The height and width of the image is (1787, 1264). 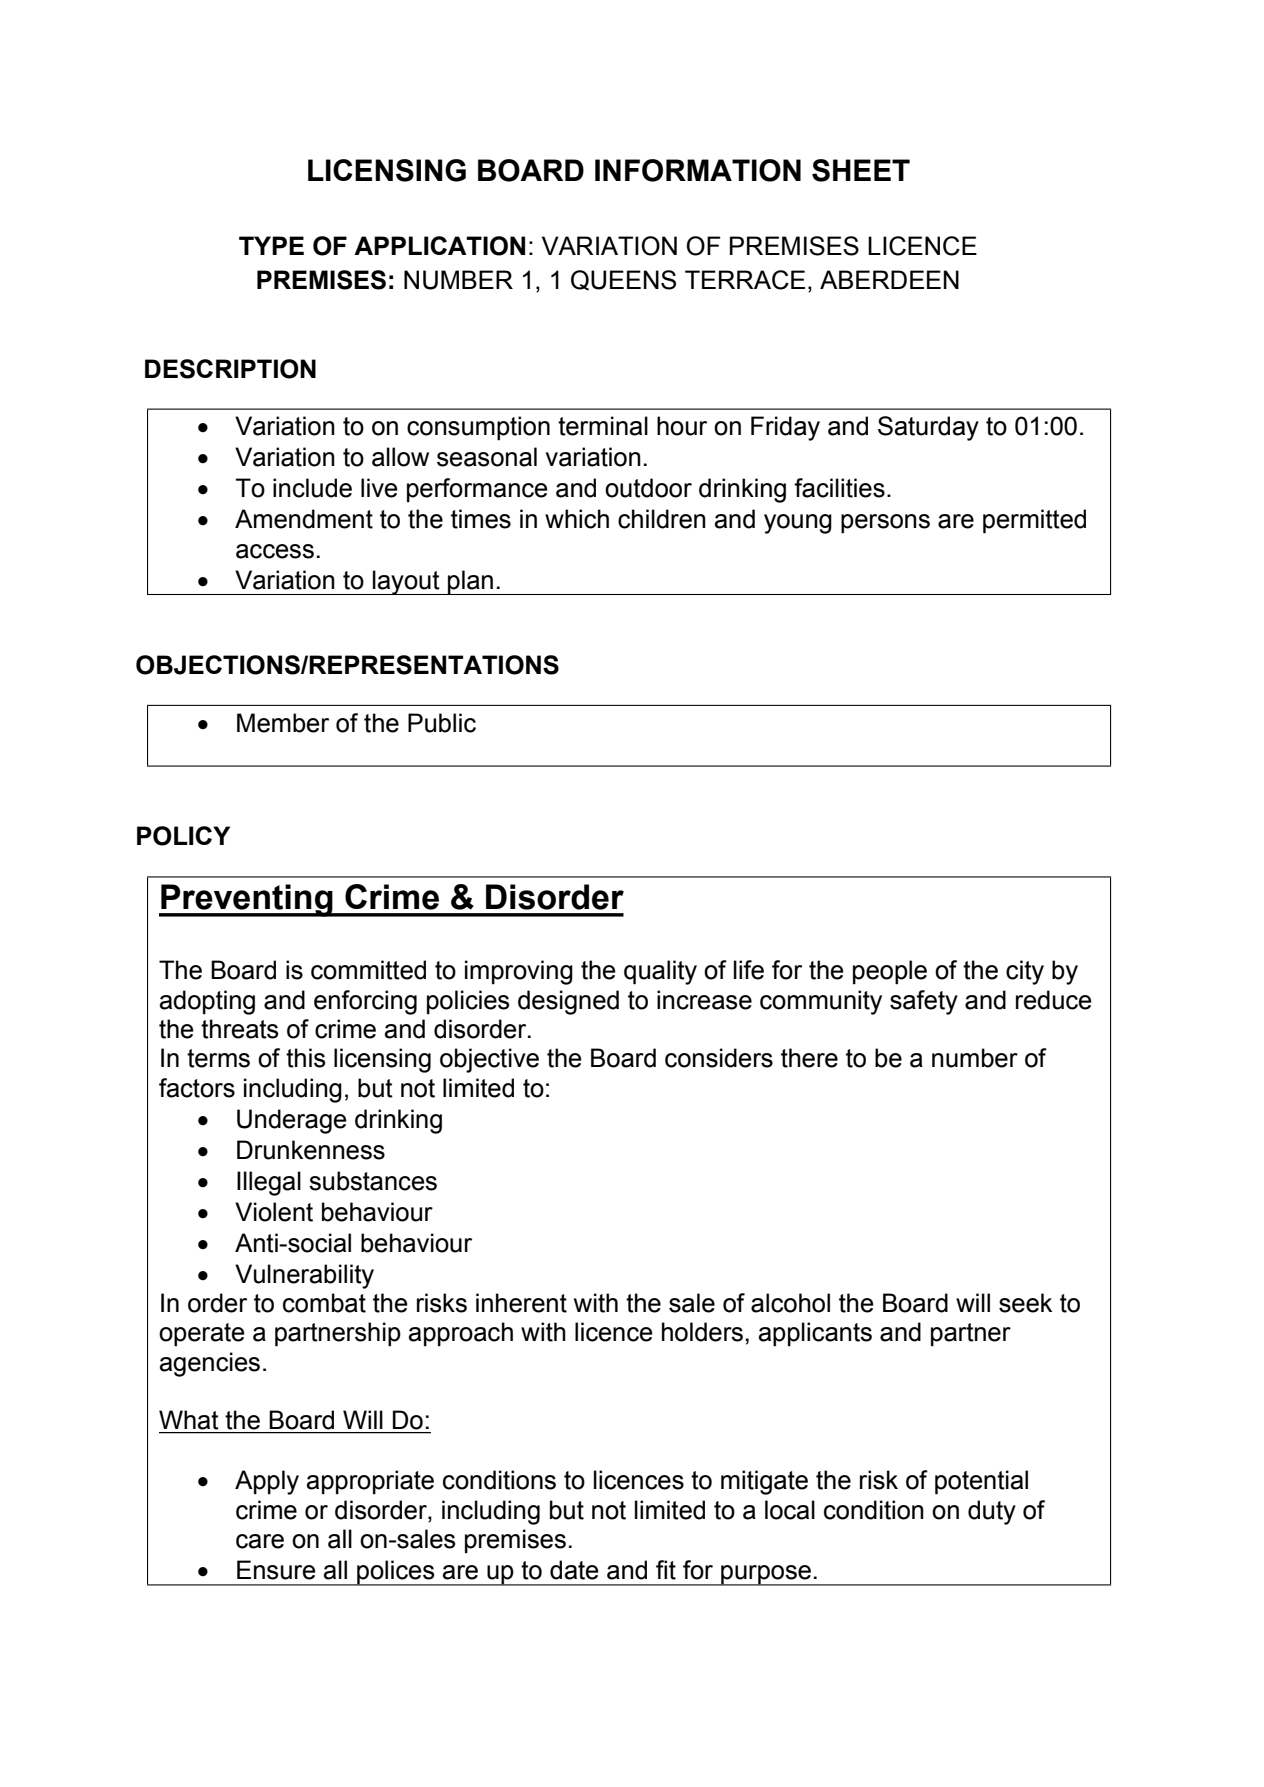 I want to click on safety, so click(x=924, y=1002).
